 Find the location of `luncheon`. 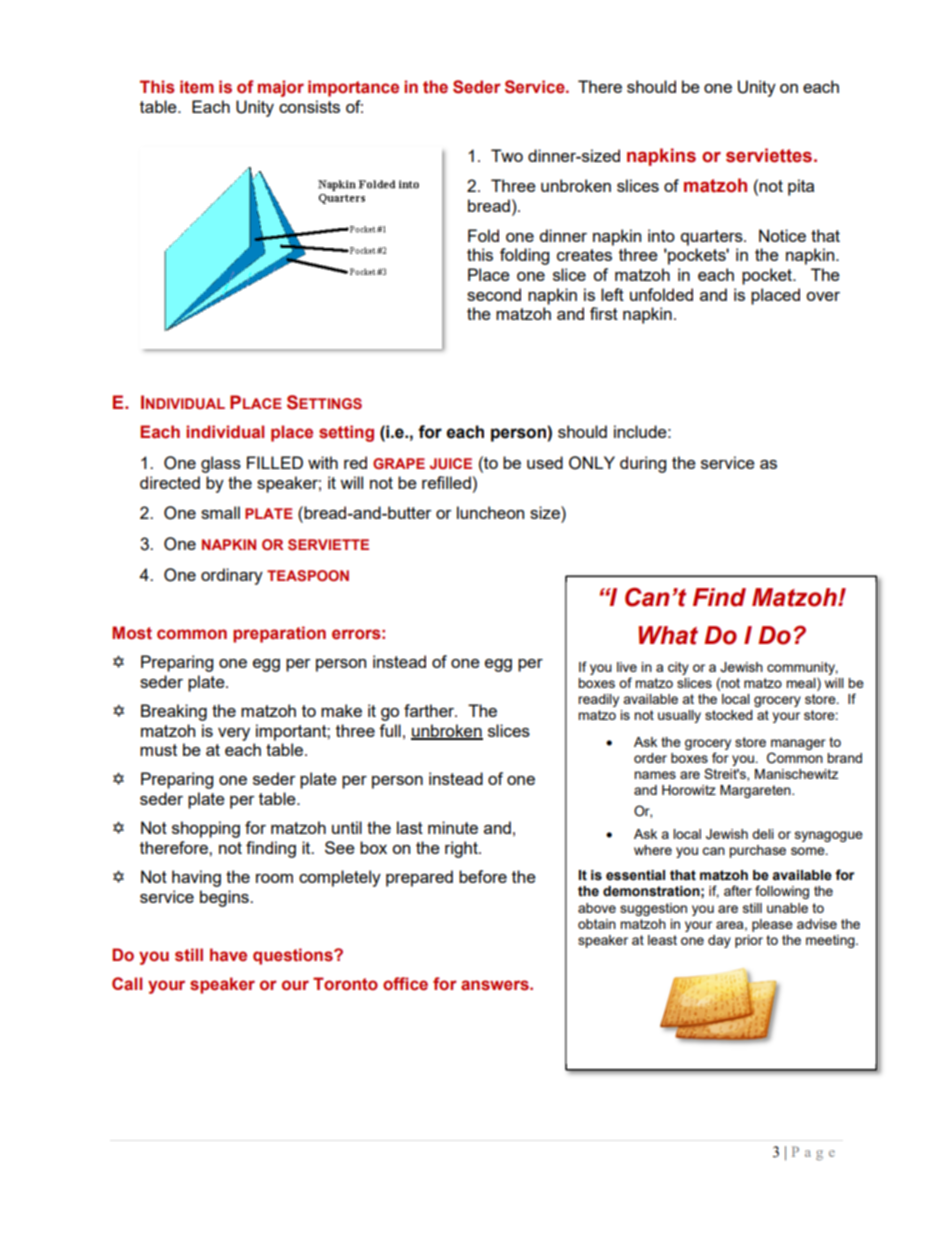

luncheon is located at coordinates (490, 512).
